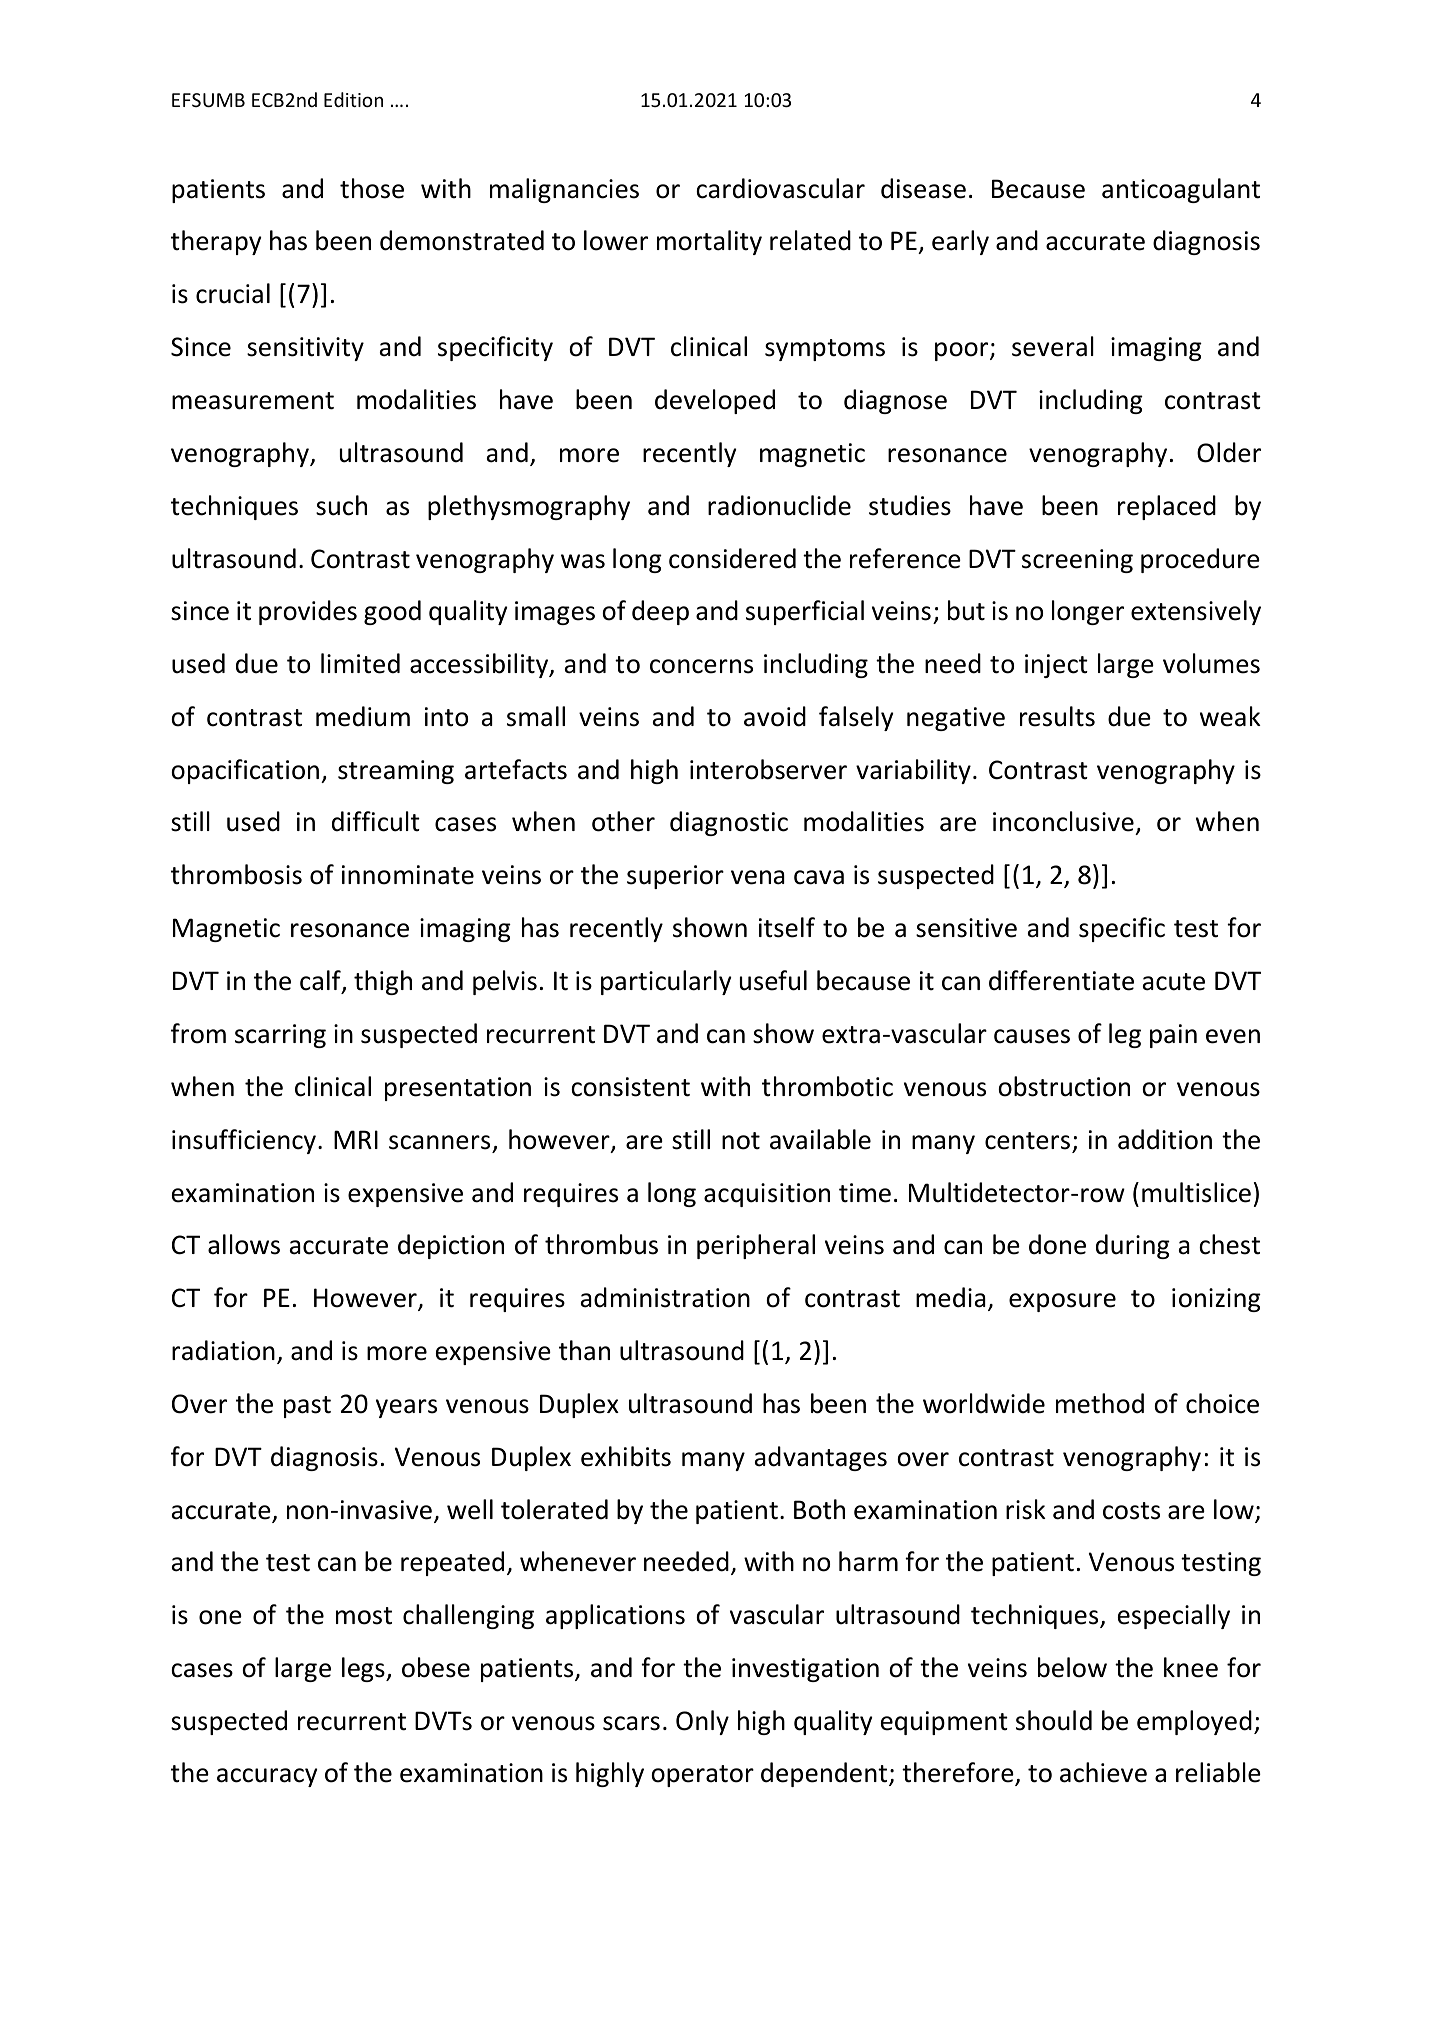  What do you see at coordinates (1061, 980) in the screenshot?
I see `differentiate` at bounding box center [1061, 980].
